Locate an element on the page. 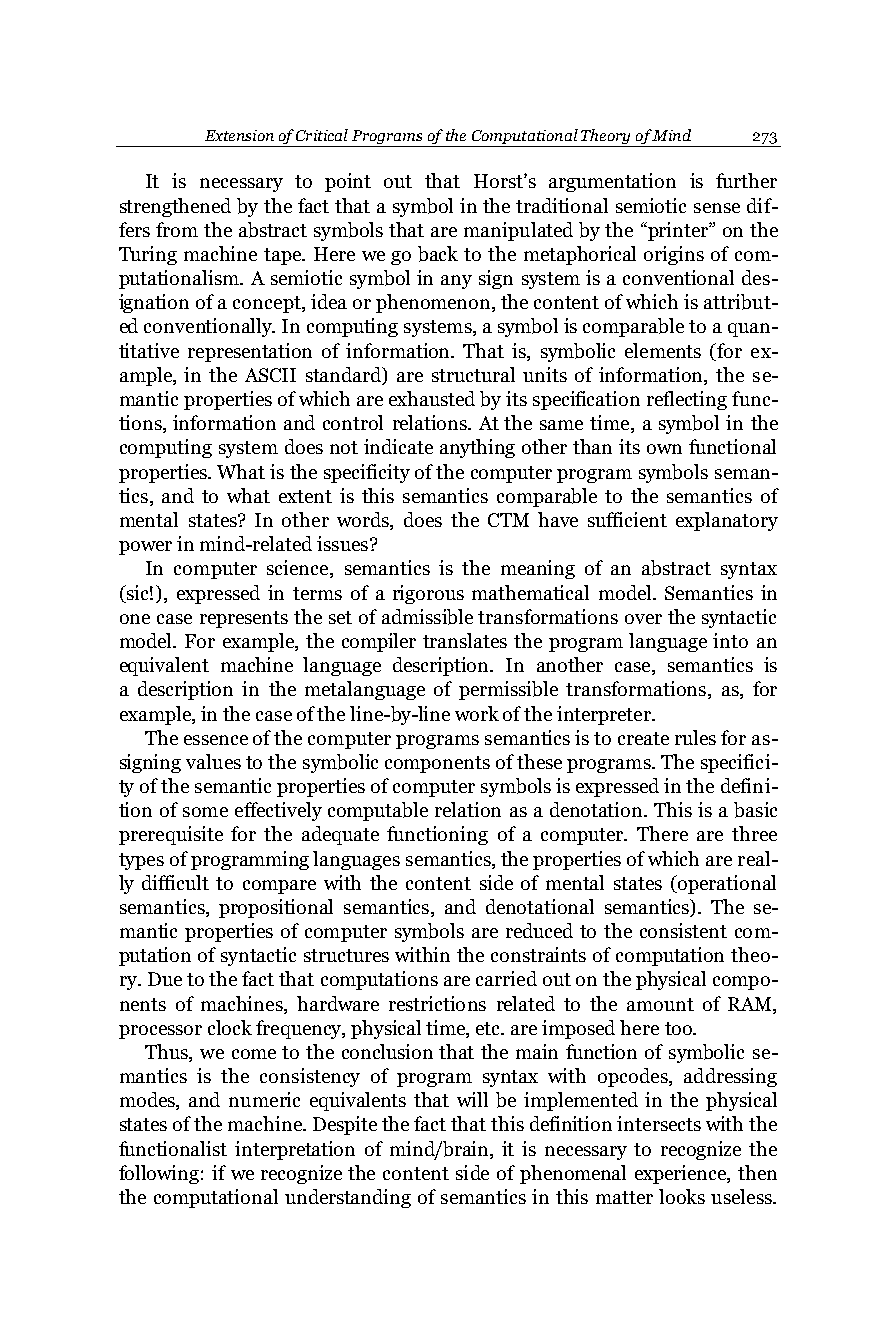  carried is located at coordinates (506, 978).
